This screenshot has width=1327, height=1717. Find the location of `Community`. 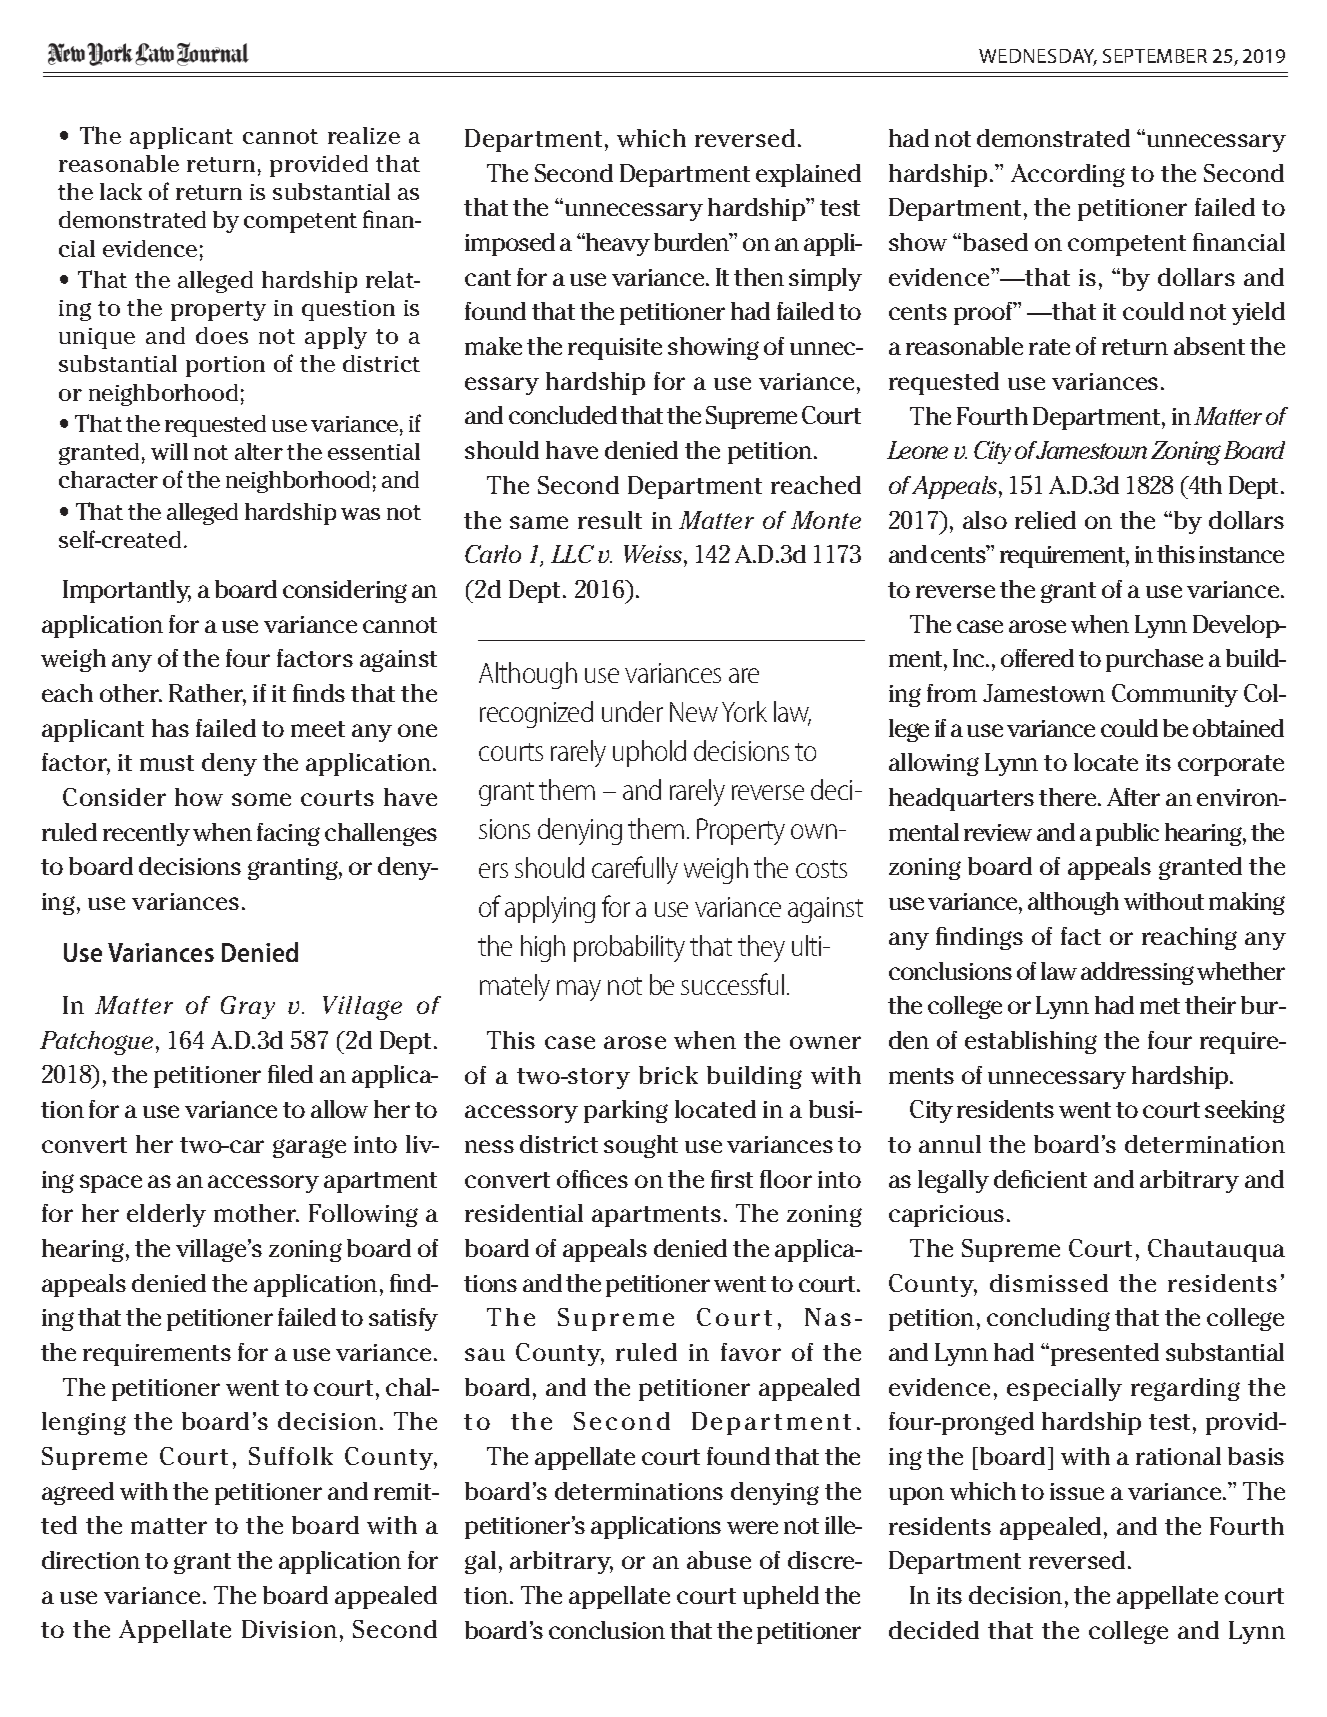

Community is located at coordinates (1175, 695).
